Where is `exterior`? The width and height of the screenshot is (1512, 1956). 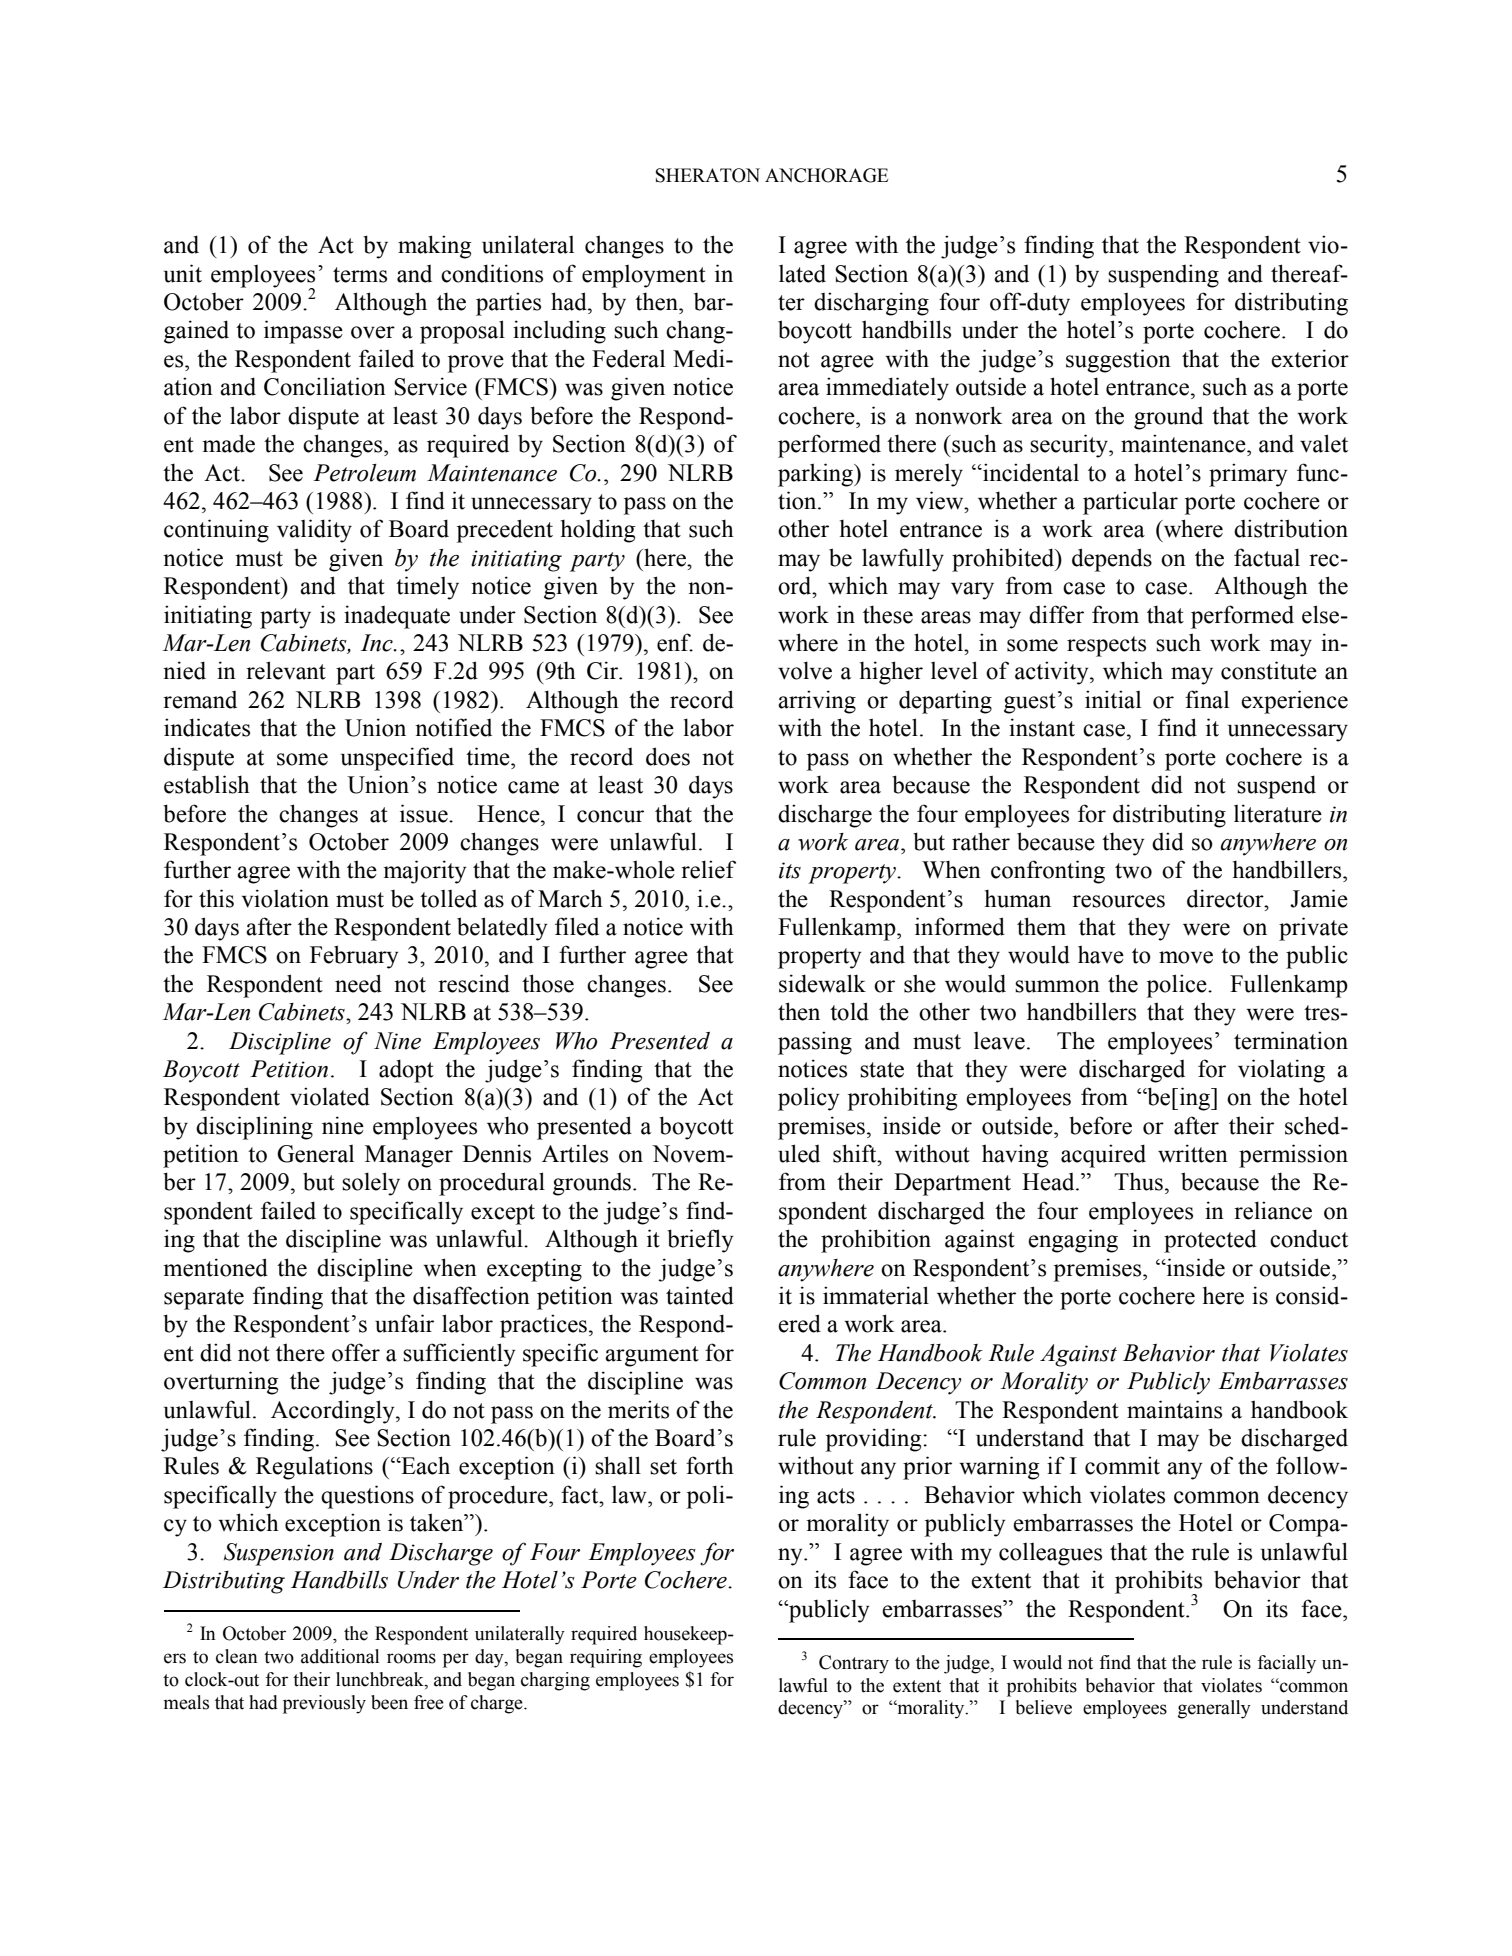
exterior is located at coordinates (1310, 358).
